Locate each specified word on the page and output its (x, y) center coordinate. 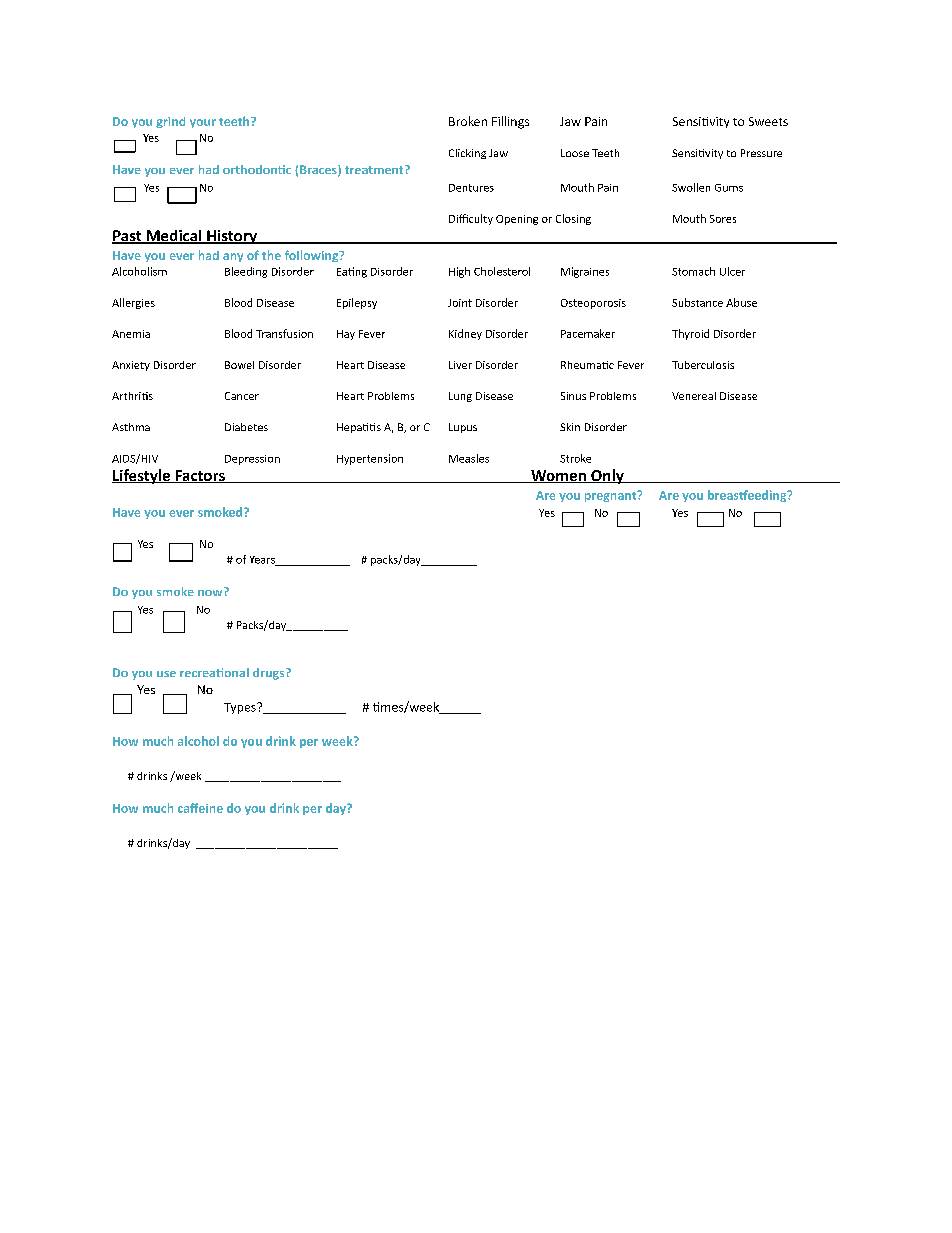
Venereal (694, 396)
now (211, 591)
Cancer (242, 396)
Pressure (761, 153)
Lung (460, 397)
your (203, 123)
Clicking (467, 154)
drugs (270, 674)
